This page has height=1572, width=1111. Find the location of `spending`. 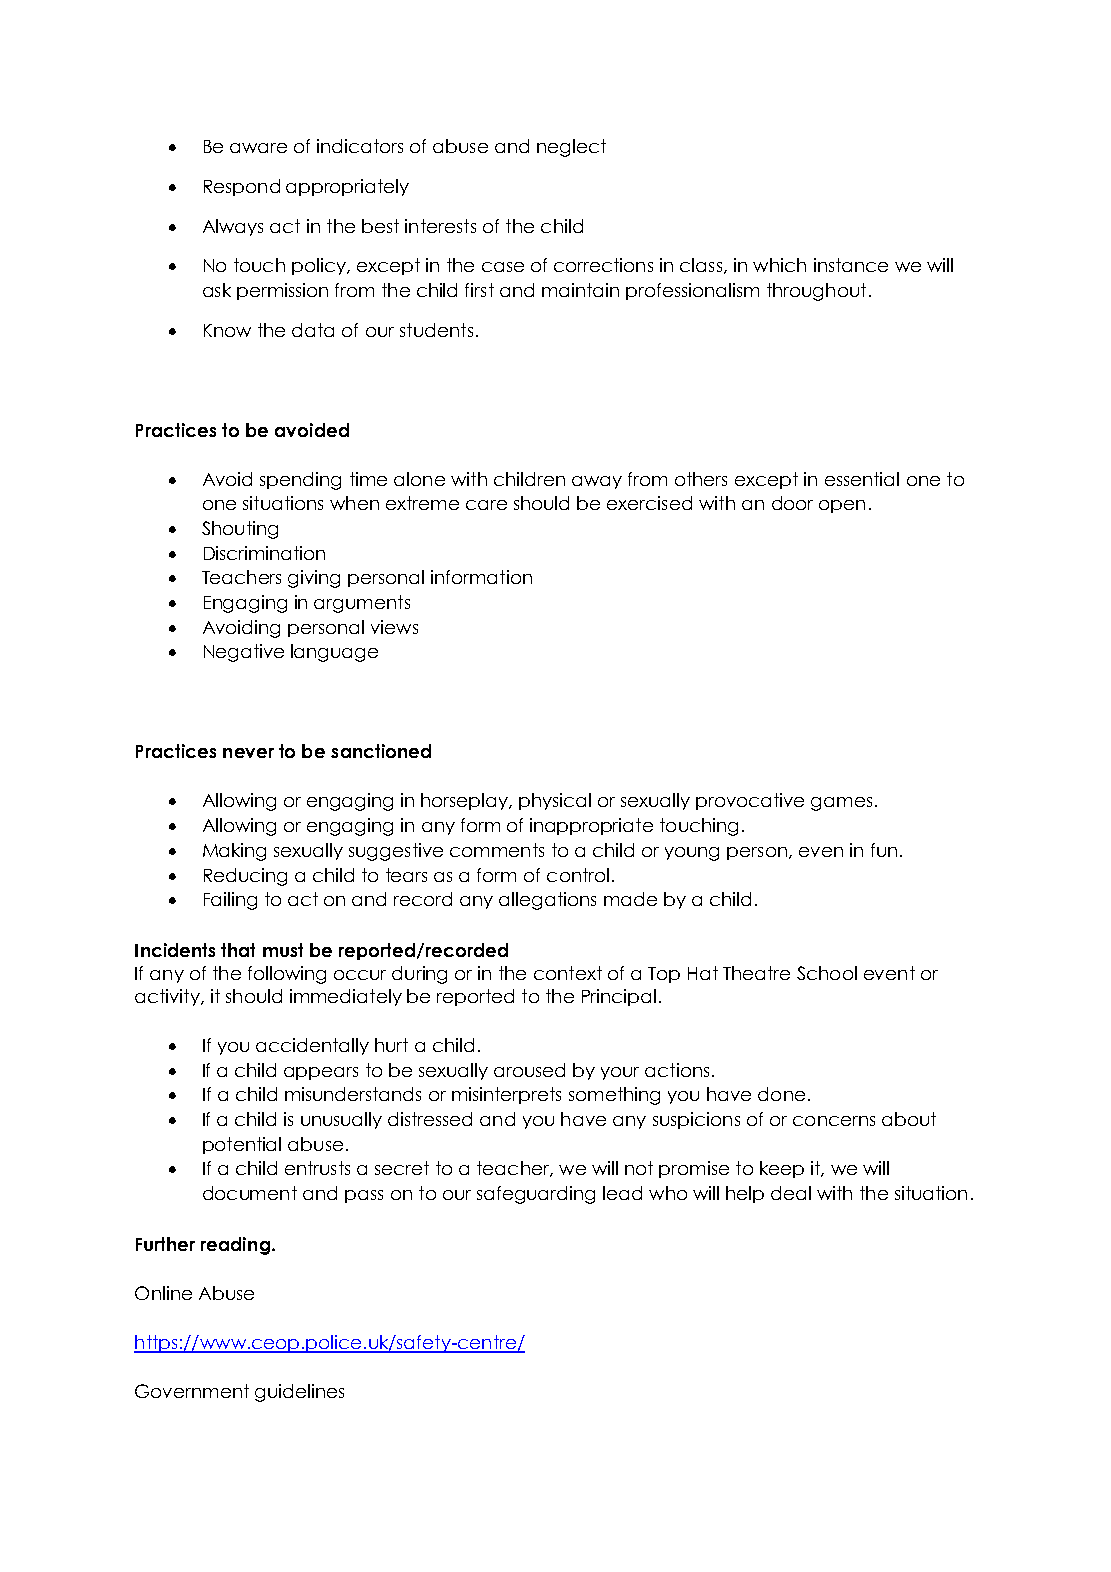

spending is located at coordinates (300, 481).
